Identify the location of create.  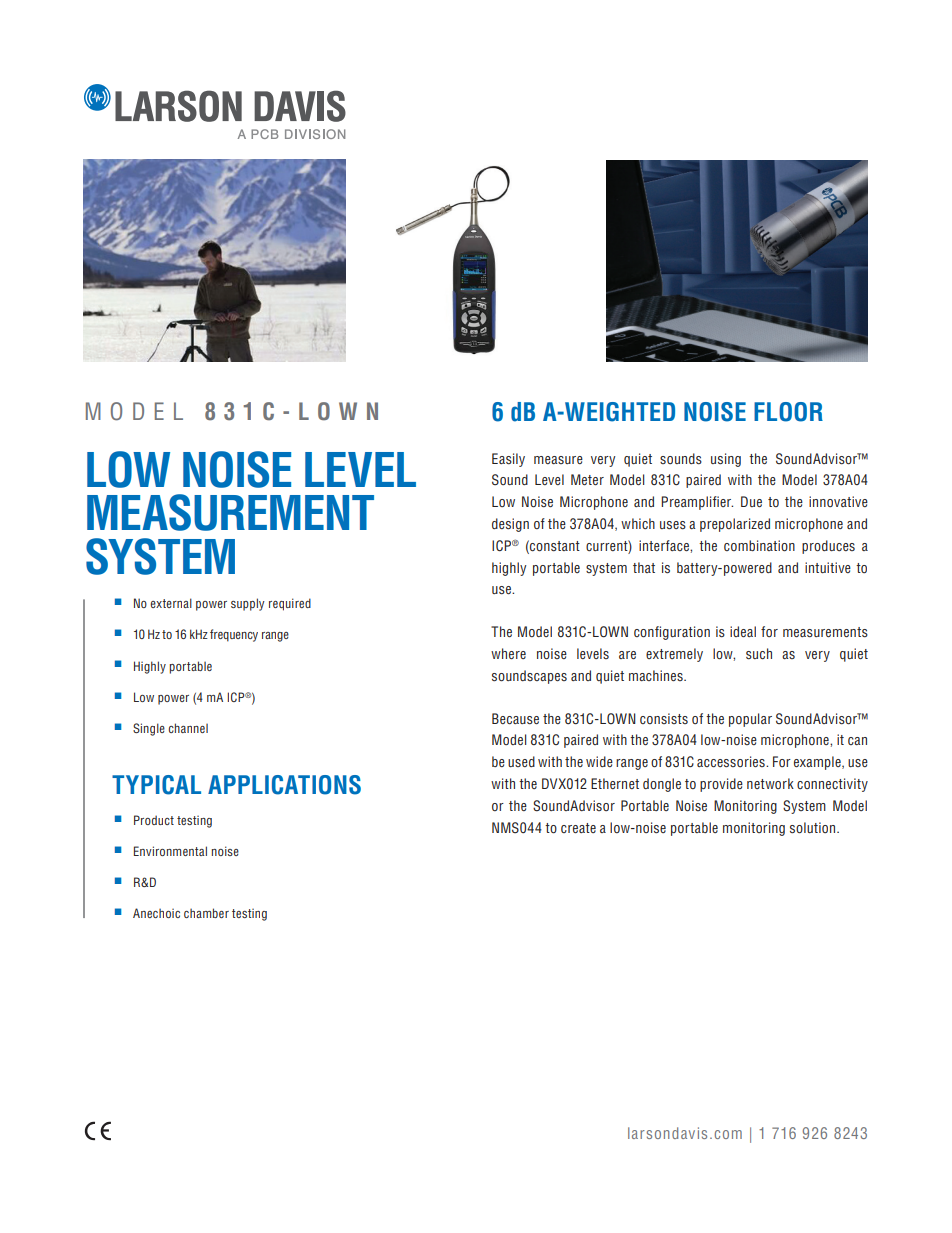
(578, 828).
